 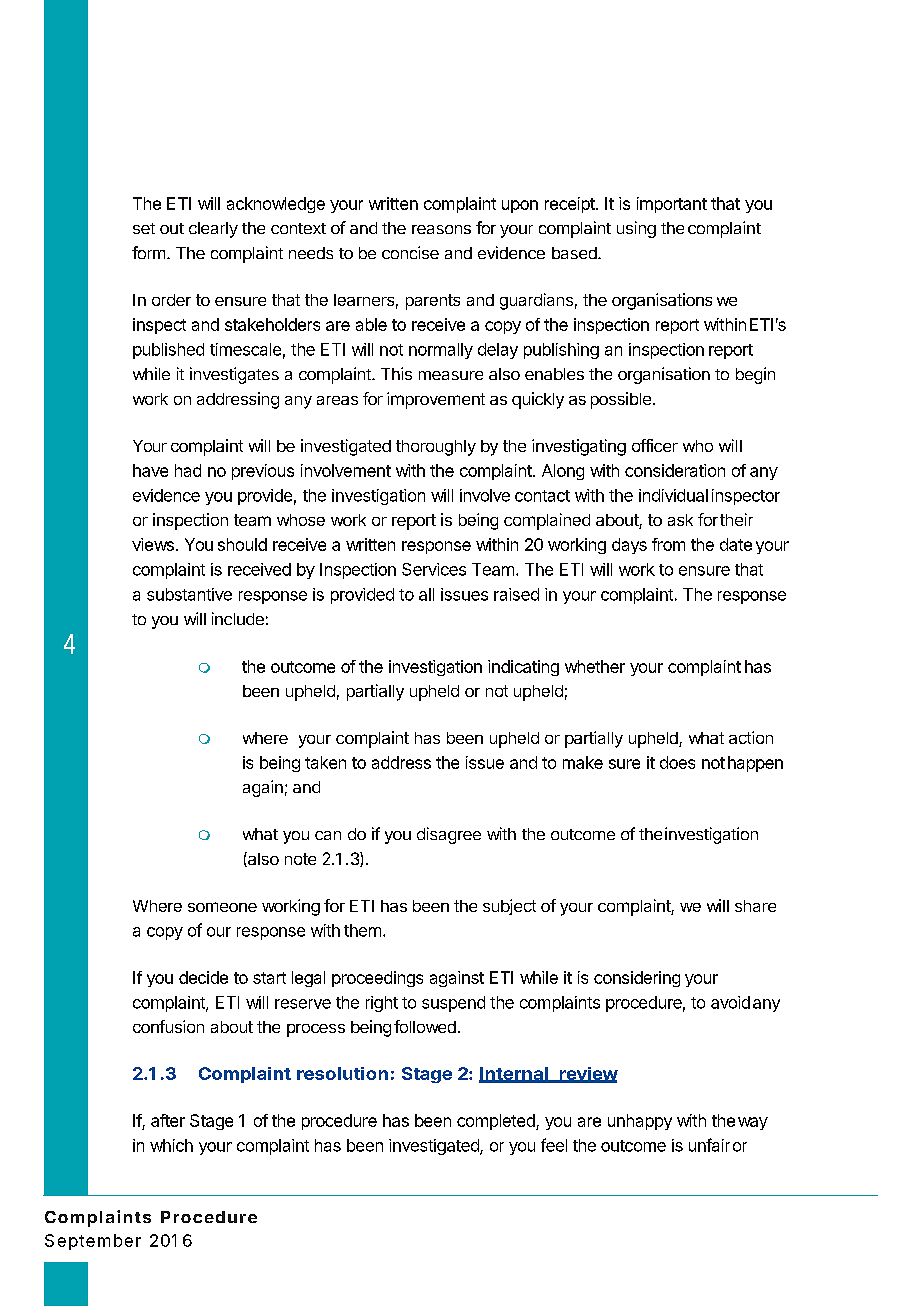 What do you see at coordinates (168, 1120) in the screenshot?
I see `after` at bounding box center [168, 1120].
